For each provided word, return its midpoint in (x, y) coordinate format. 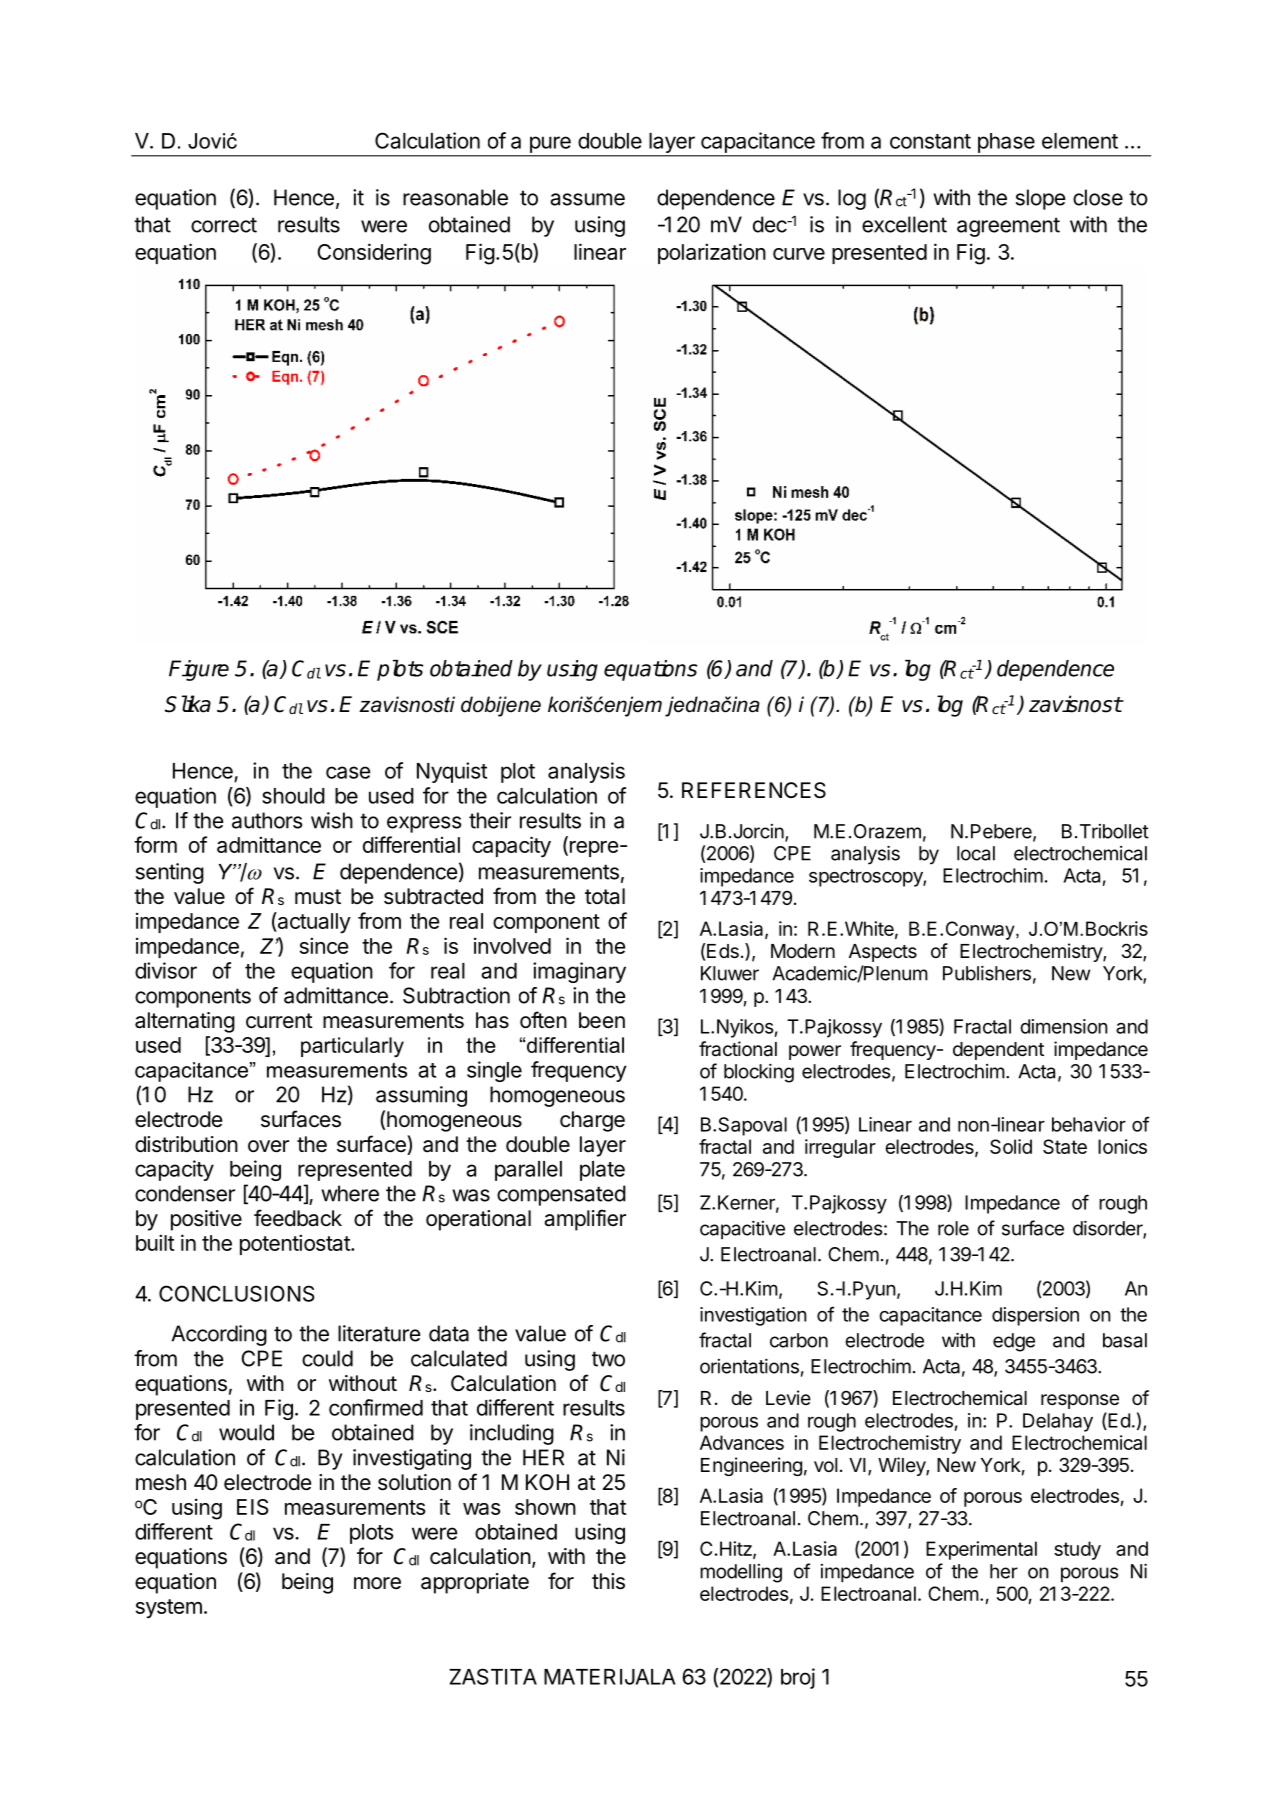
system (169, 1608)
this (608, 1581)
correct (224, 225)
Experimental (981, 1550)
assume (587, 199)
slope (1041, 199)
